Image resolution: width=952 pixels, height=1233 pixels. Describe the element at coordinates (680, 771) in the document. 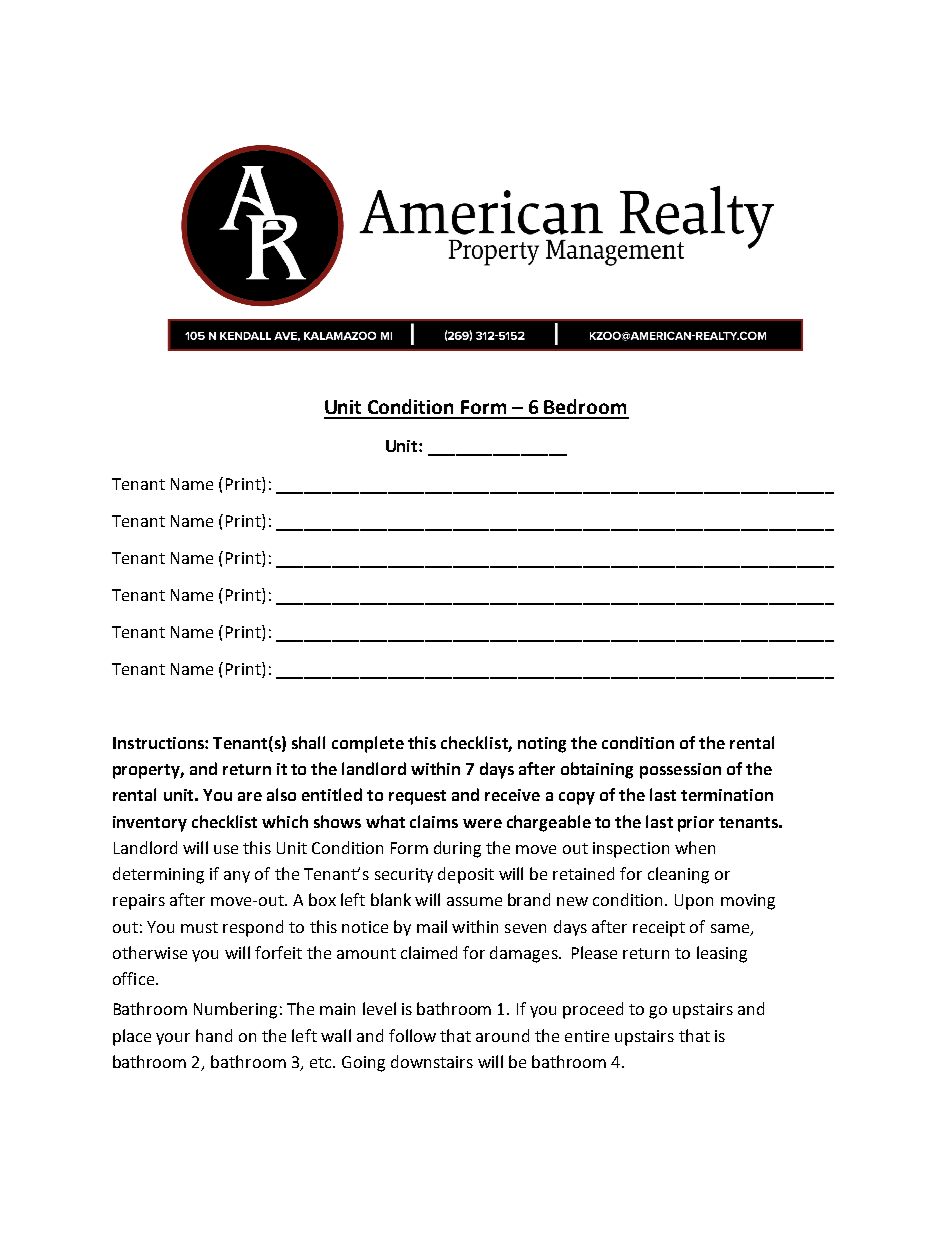

I see `possession` at that location.
